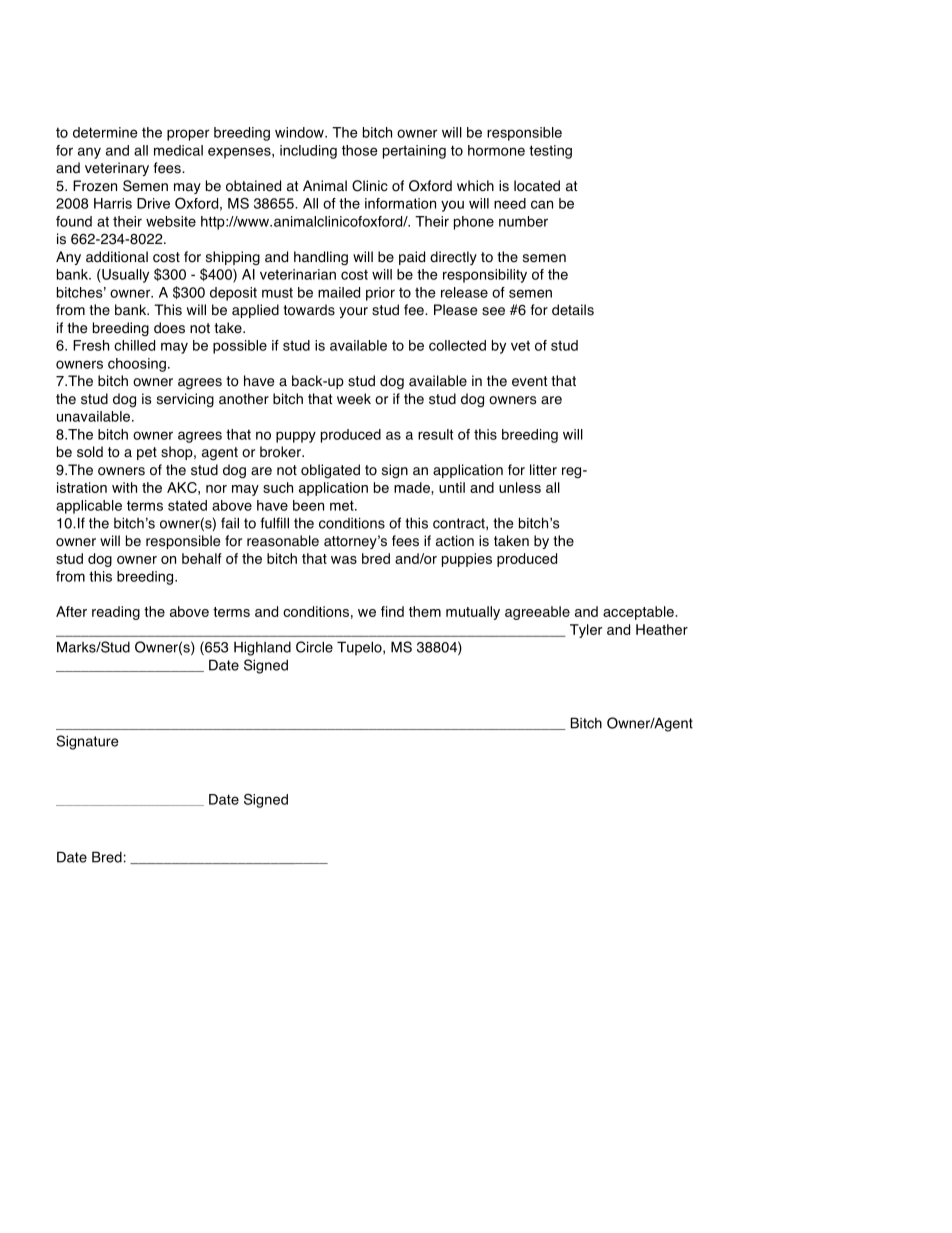 The image size is (952, 1233). I want to click on week, so click(354, 399).
